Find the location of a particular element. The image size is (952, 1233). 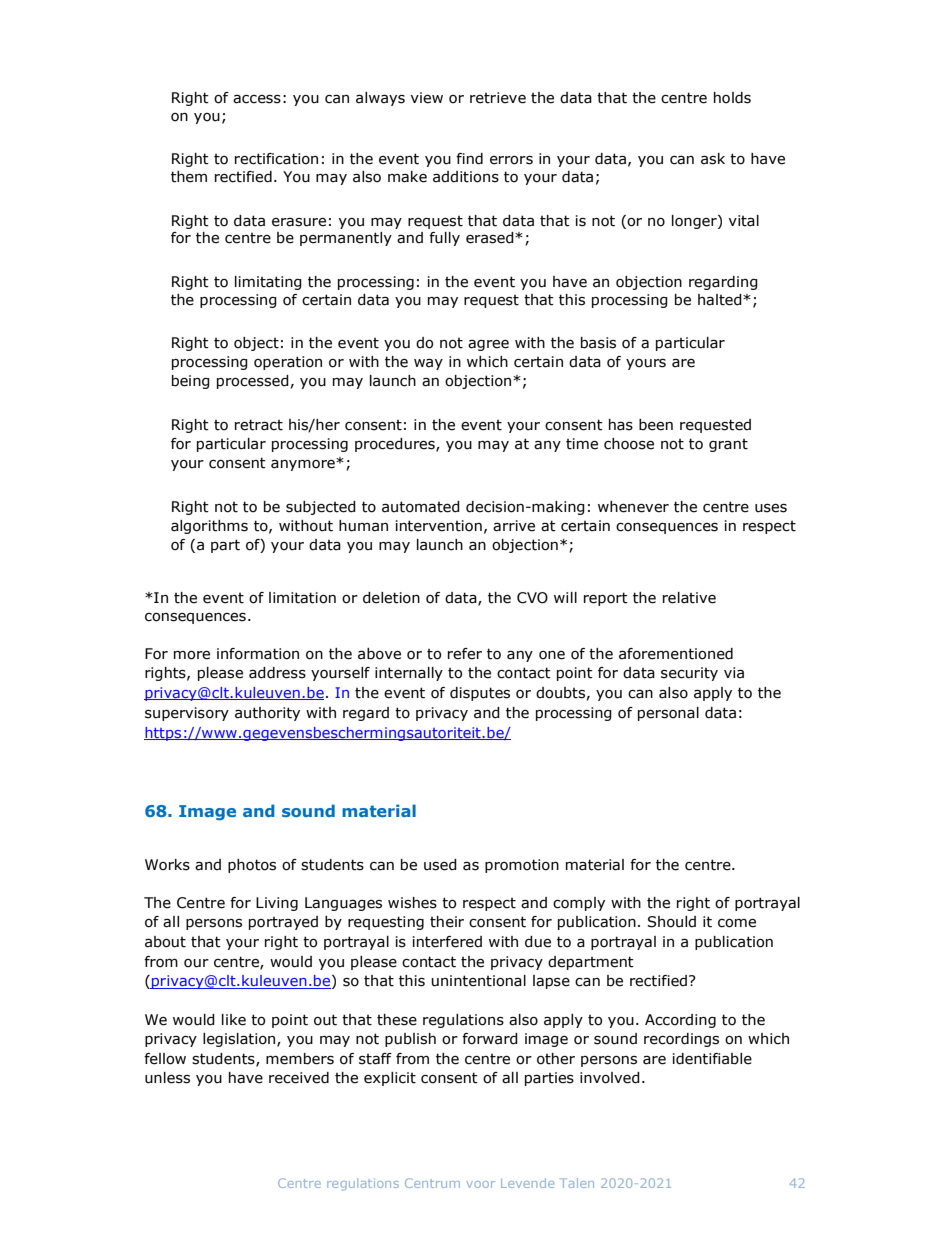

voor is located at coordinates (480, 1184).
